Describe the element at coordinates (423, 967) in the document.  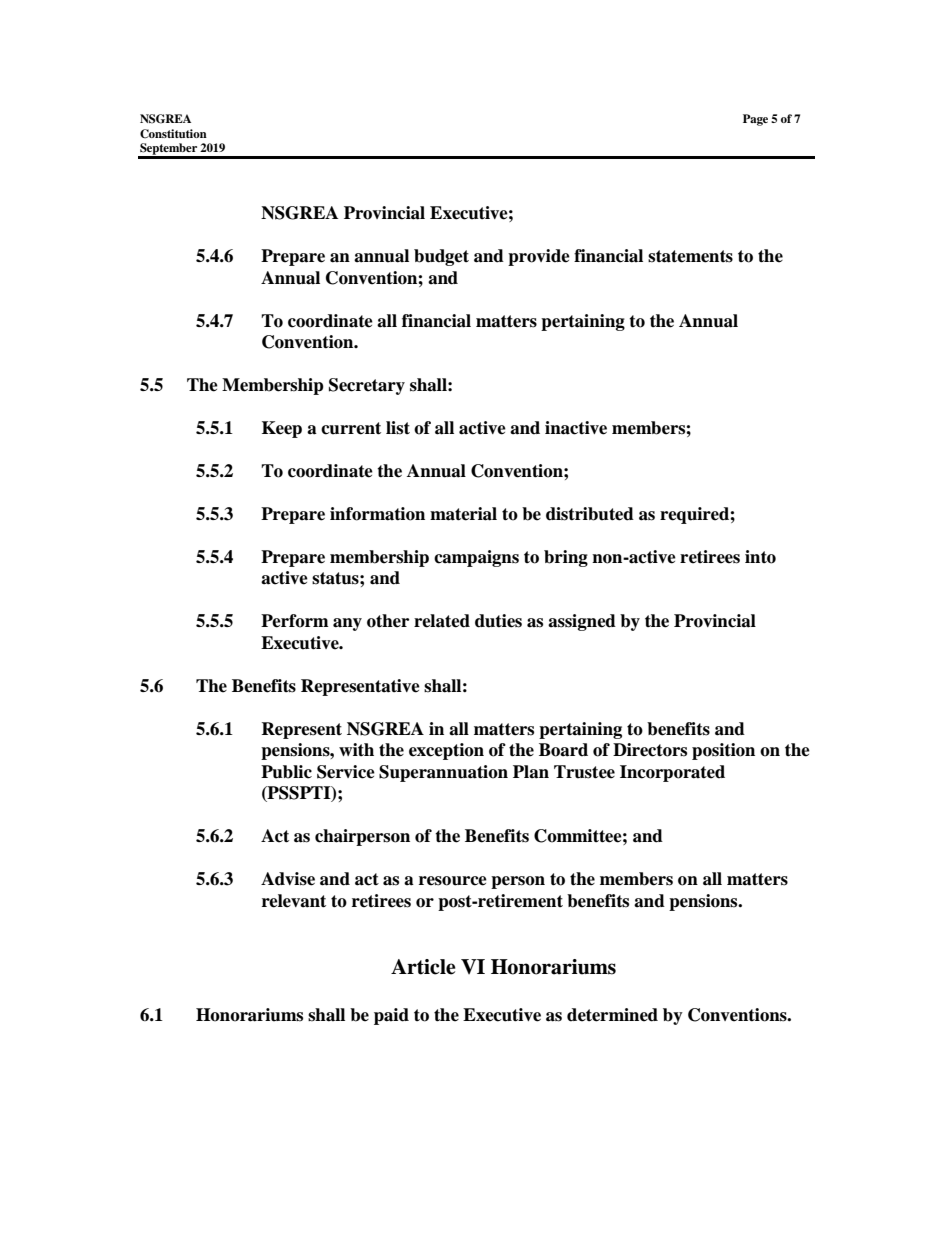
I see `Article` at that location.
